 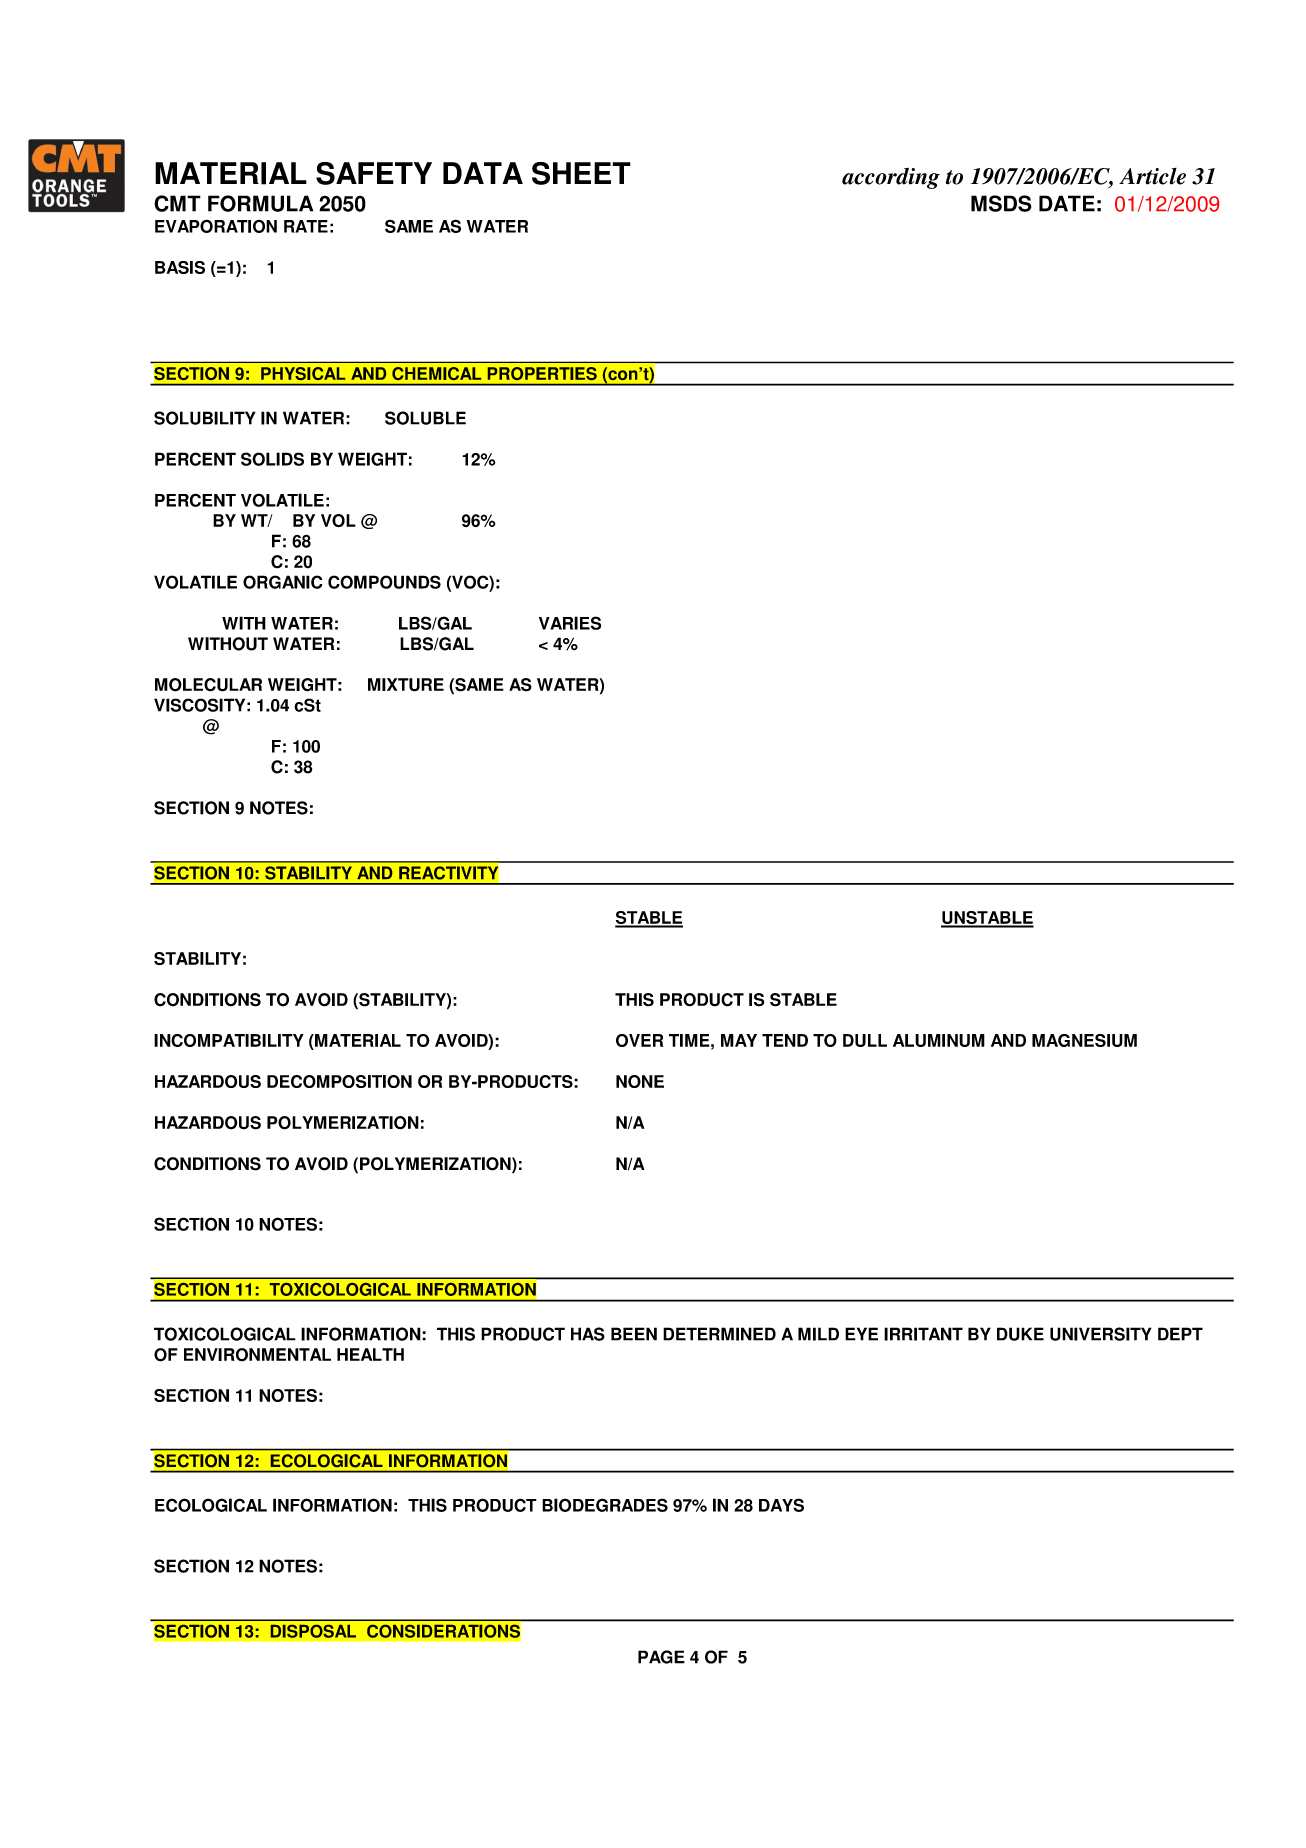 I want to click on DATE, so click(x=1067, y=203).
